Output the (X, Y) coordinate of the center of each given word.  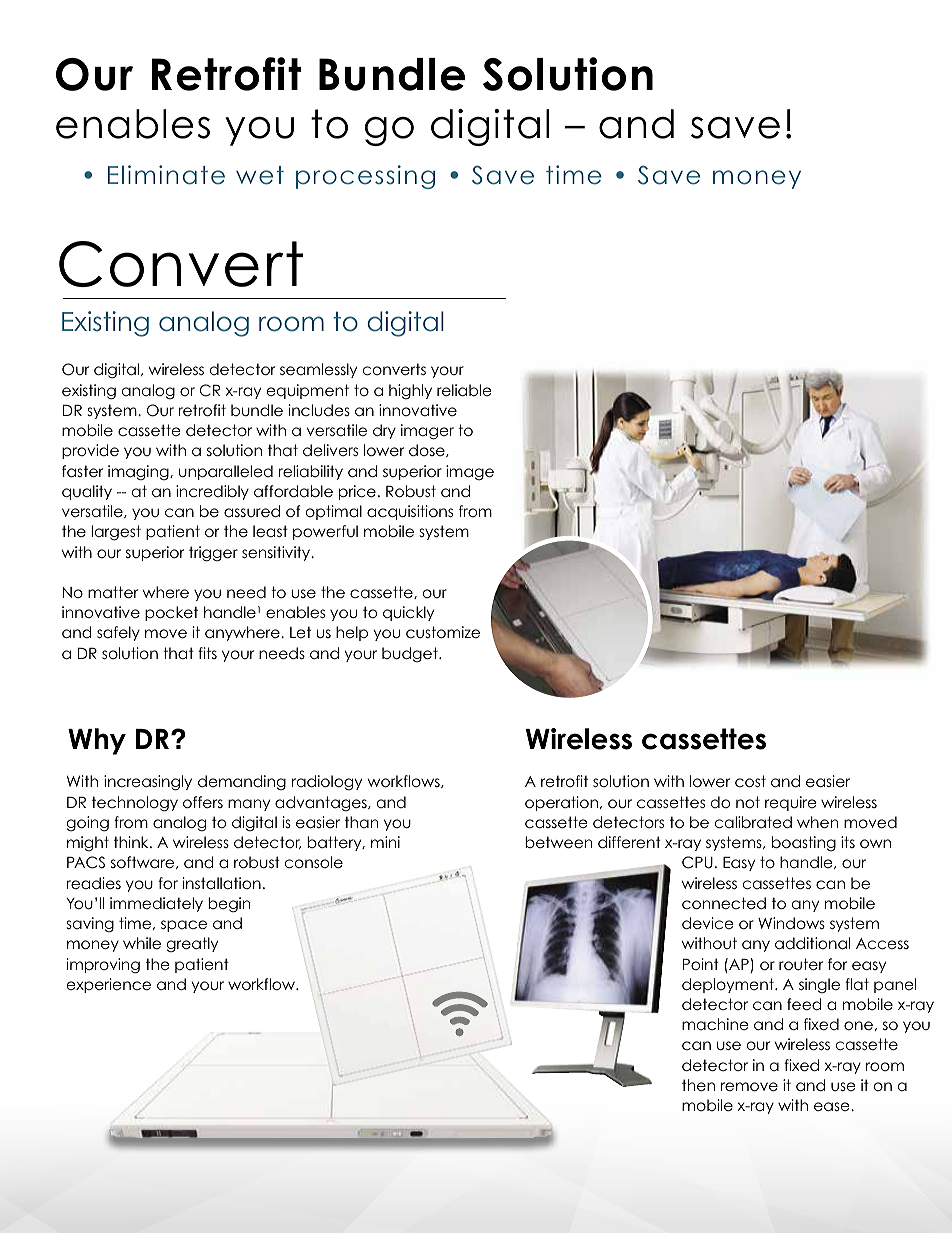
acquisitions (410, 512)
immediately (156, 904)
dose (428, 450)
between (558, 842)
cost (750, 781)
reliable (464, 390)
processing (365, 177)
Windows (791, 923)
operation (561, 803)
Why (97, 741)
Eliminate (166, 175)
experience (109, 985)
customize (443, 632)
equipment (308, 391)
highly (410, 392)
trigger (213, 554)
